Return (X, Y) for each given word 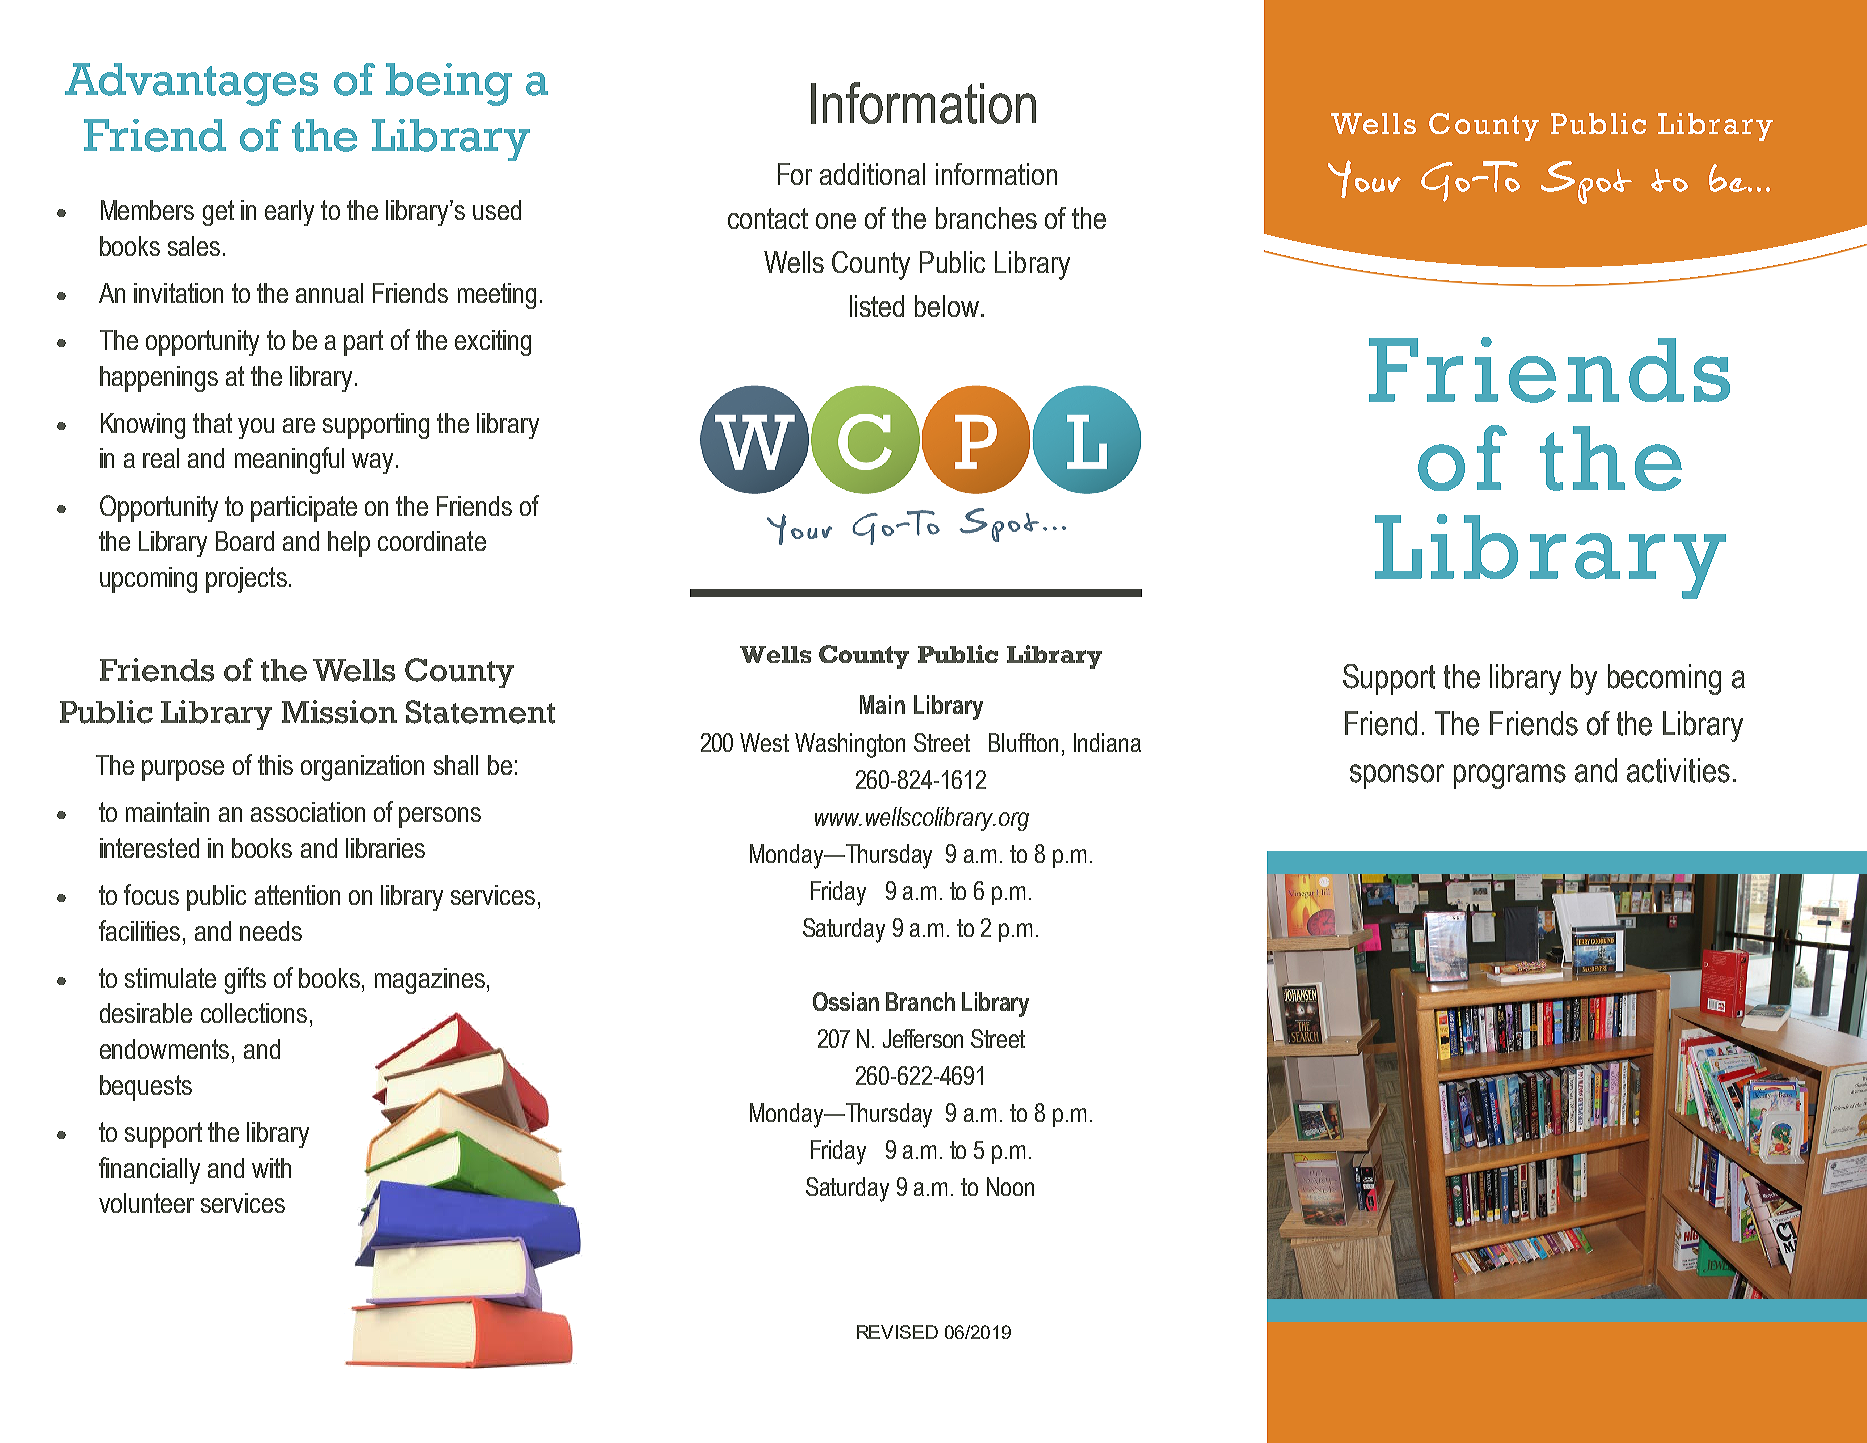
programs (1510, 776)
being (449, 84)
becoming (1664, 679)
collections (254, 1013)
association (308, 812)
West (764, 742)
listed (877, 306)
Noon (1010, 1186)
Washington (850, 745)
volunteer (146, 1203)
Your (1364, 179)
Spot (1586, 182)
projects (246, 580)
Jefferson (923, 1038)
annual (329, 293)
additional (872, 174)
